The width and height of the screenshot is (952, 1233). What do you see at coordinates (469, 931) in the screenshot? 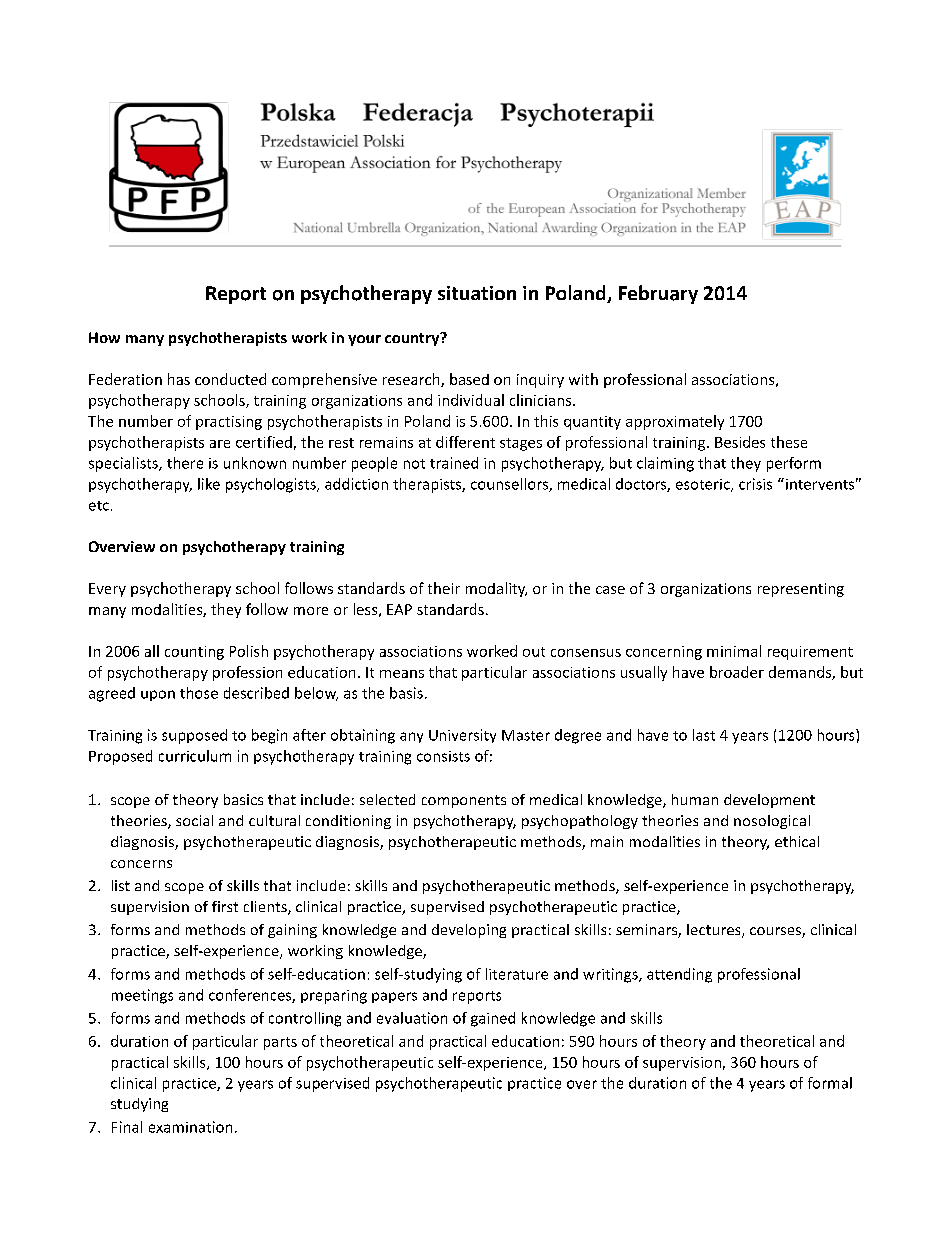
I see `developing` at bounding box center [469, 931].
